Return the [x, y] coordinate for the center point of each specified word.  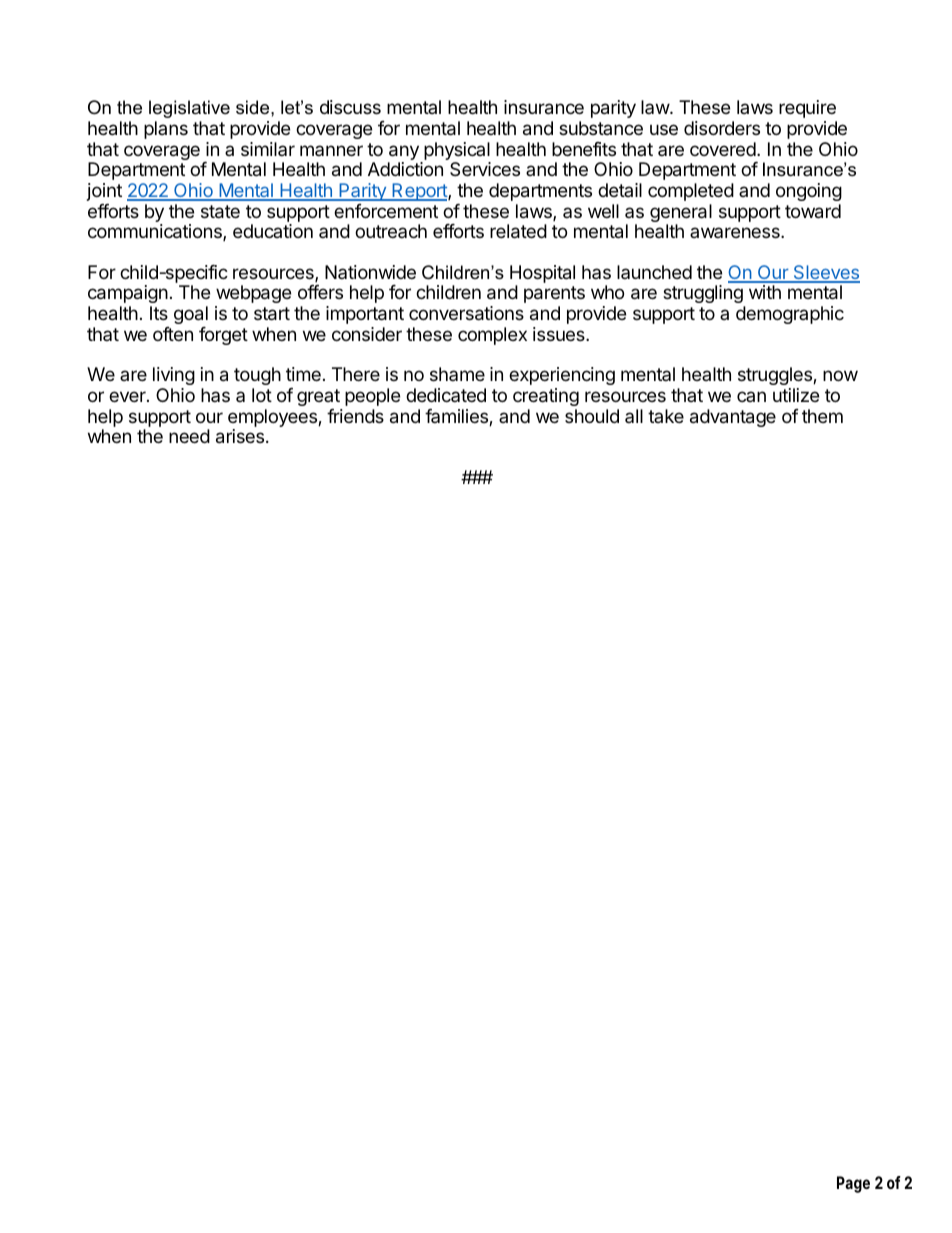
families [457, 417]
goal [191, 315]
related [518, 231]
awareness [736, 232]
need [189, 436]
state [220, 212]
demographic [790, 315]
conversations [466, 313]
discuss [350, 107]
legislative [189, 109]
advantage [733, 418]
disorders [722, 128]
